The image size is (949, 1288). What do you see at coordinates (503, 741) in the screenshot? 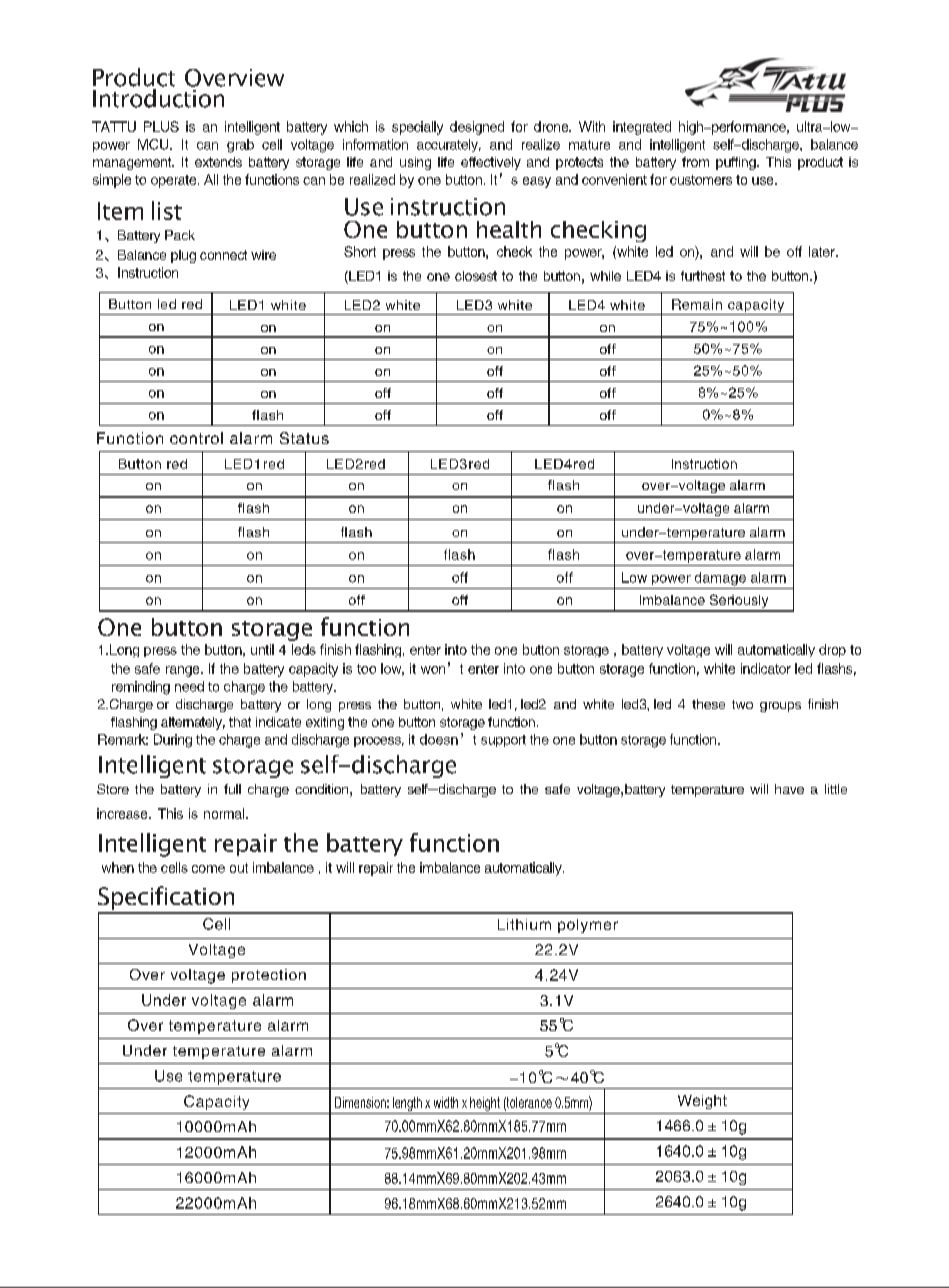
I see `support` at bounding box center [503, 741].
